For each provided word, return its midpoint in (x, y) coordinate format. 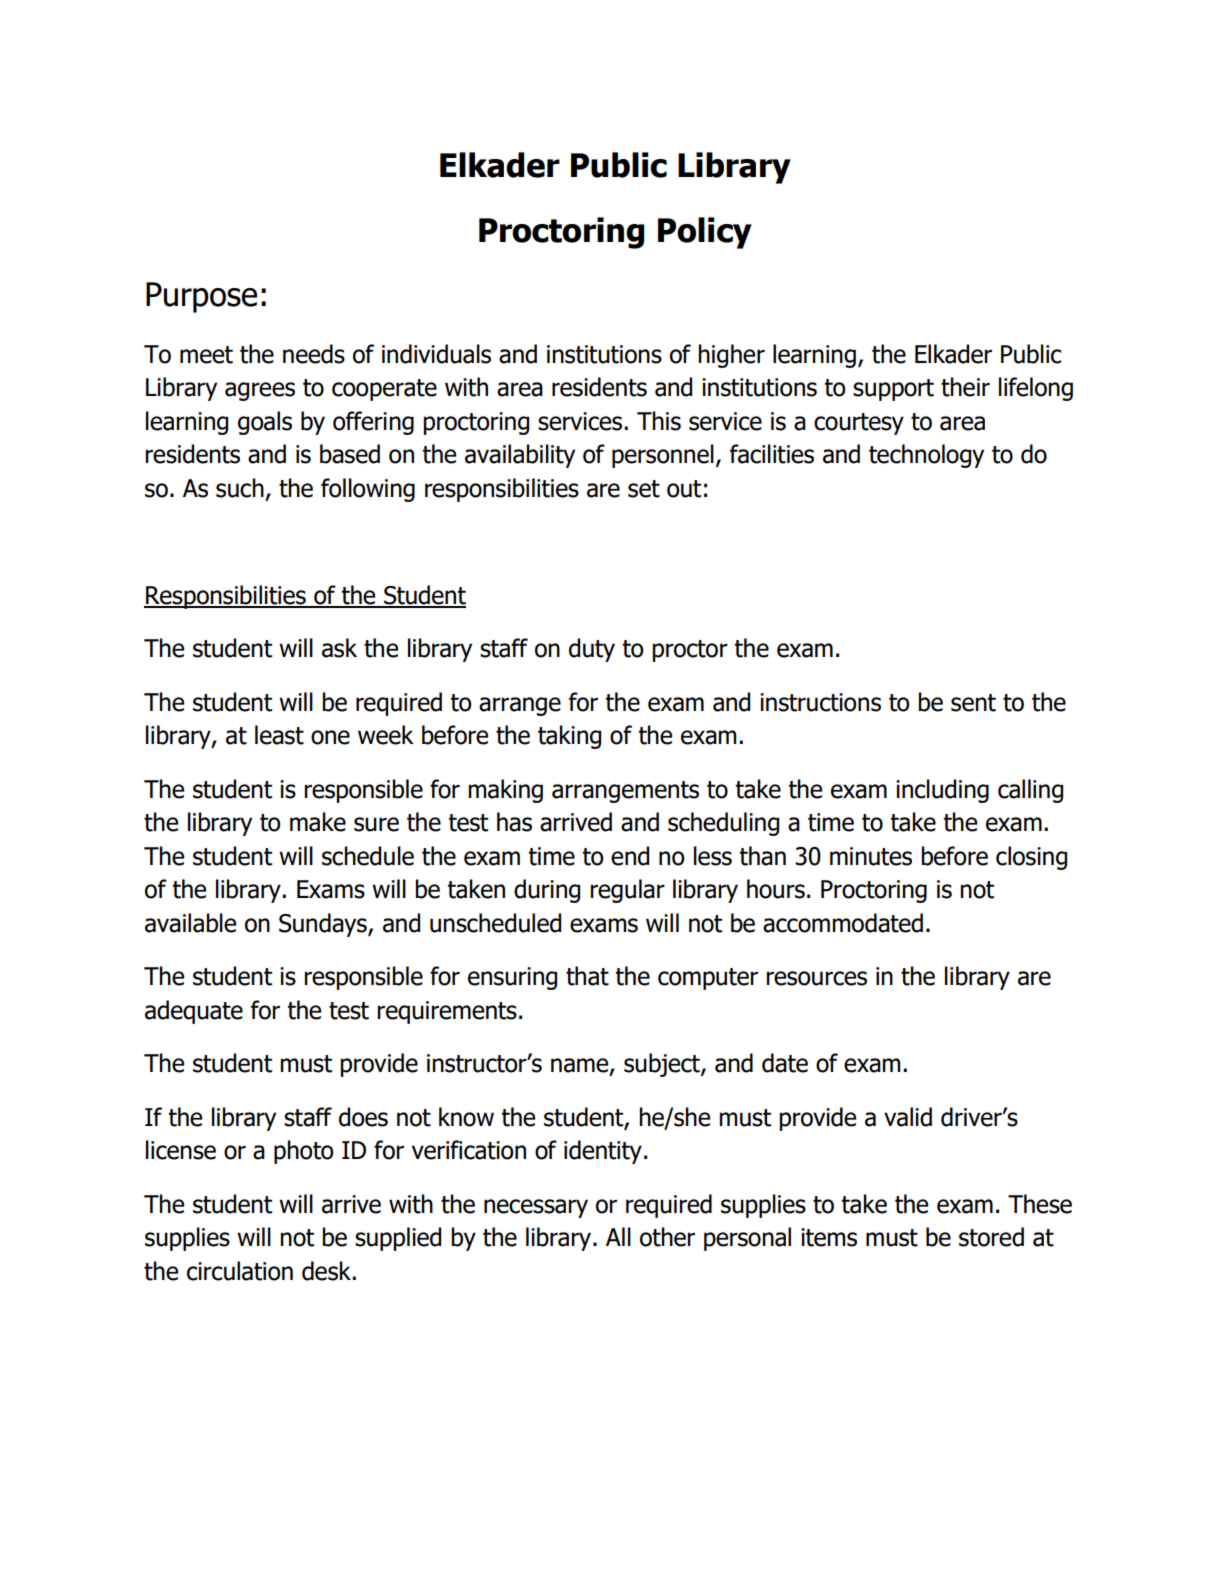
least (279, 735)
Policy (705, 233)
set (644, 489)
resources (817, 978)
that (587, 976)
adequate (194, 1012)
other (667, 1237)
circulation (240, 1271)
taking (569, 737)
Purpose (201, 297)
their (965, 387)
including (942, 791)
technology (926, 456)
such (240, 488)
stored (991, 1237)
